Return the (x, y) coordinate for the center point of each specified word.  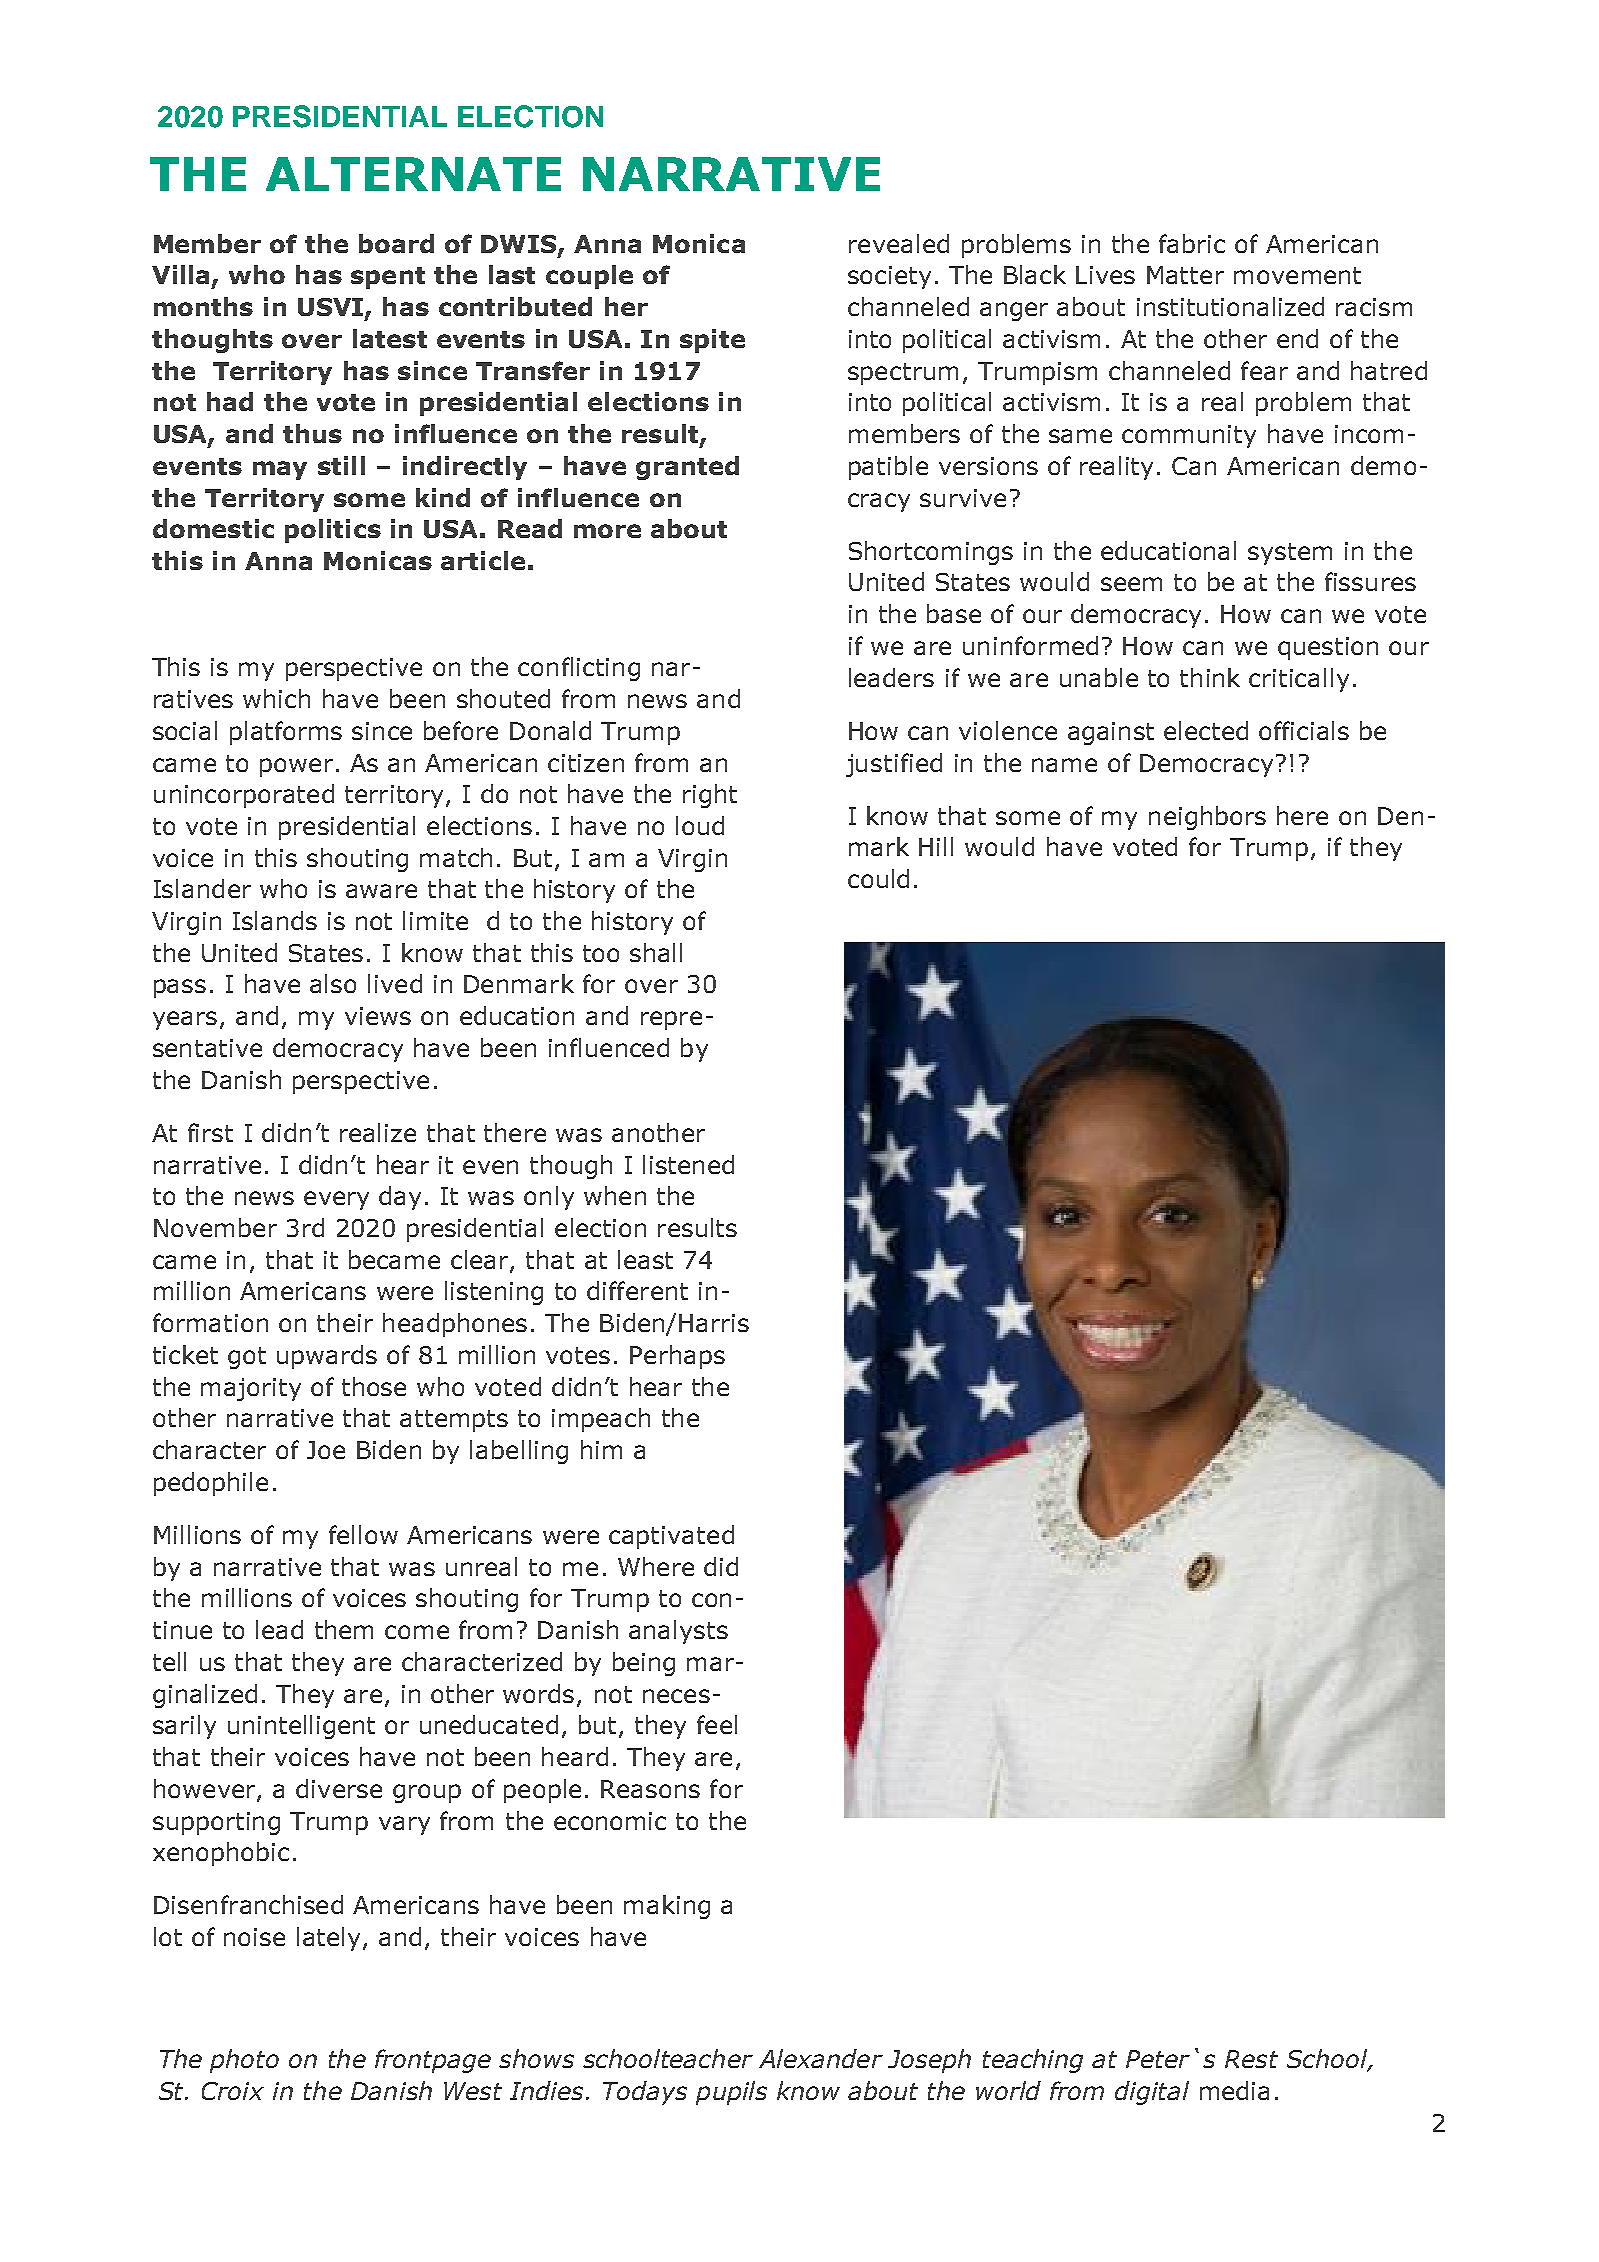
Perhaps (677, 1357)
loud (700, 825)
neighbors (1207, 818)
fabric (1192, 243)
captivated (671, 1537)
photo (244, 2061)
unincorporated (244, 796)
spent (388, 278)
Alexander (821, 2058)
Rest (1251, 2059)
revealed (899, 243)
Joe (326, 1450)
